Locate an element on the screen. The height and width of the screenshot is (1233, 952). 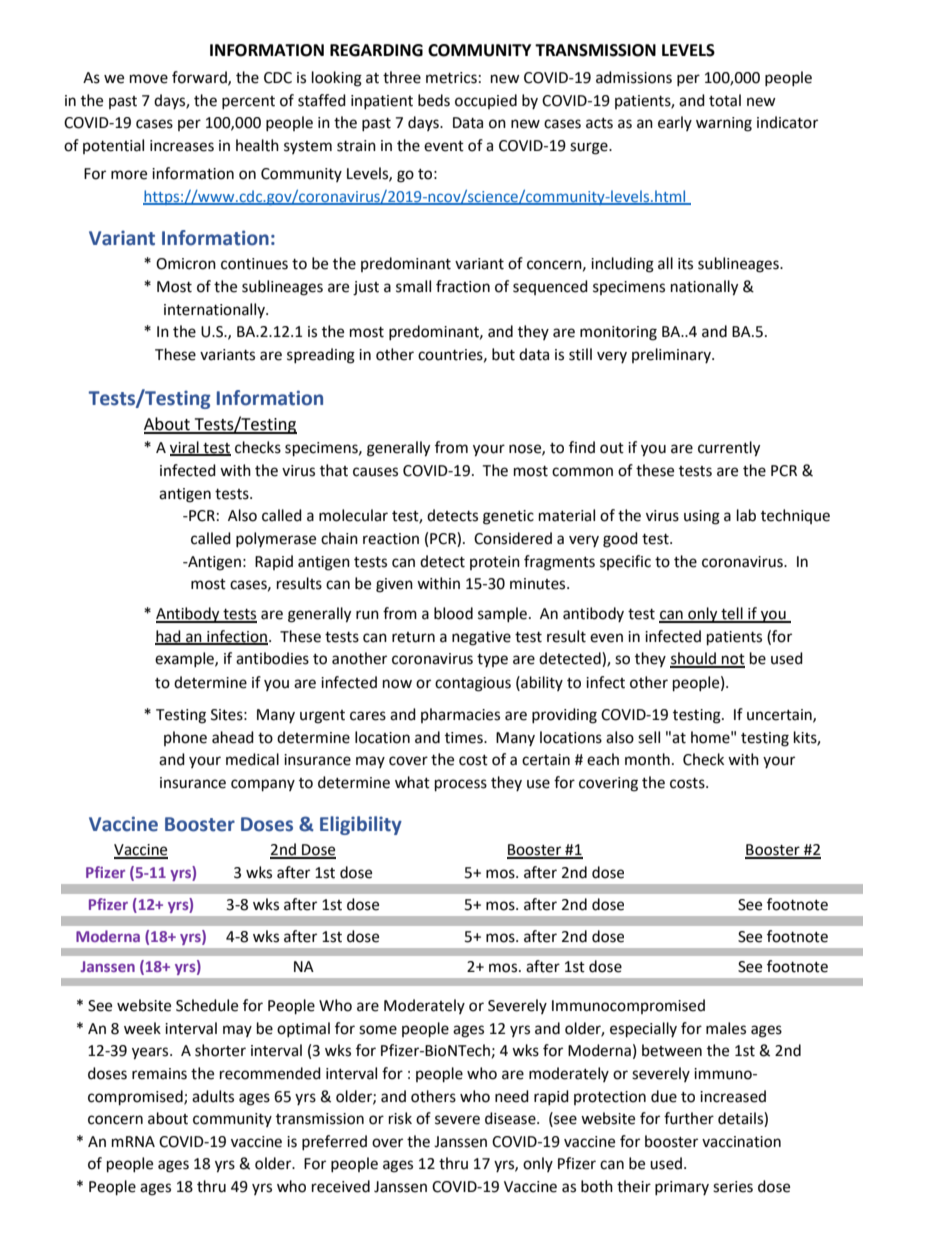
month is located at coordinates (647, 759).
